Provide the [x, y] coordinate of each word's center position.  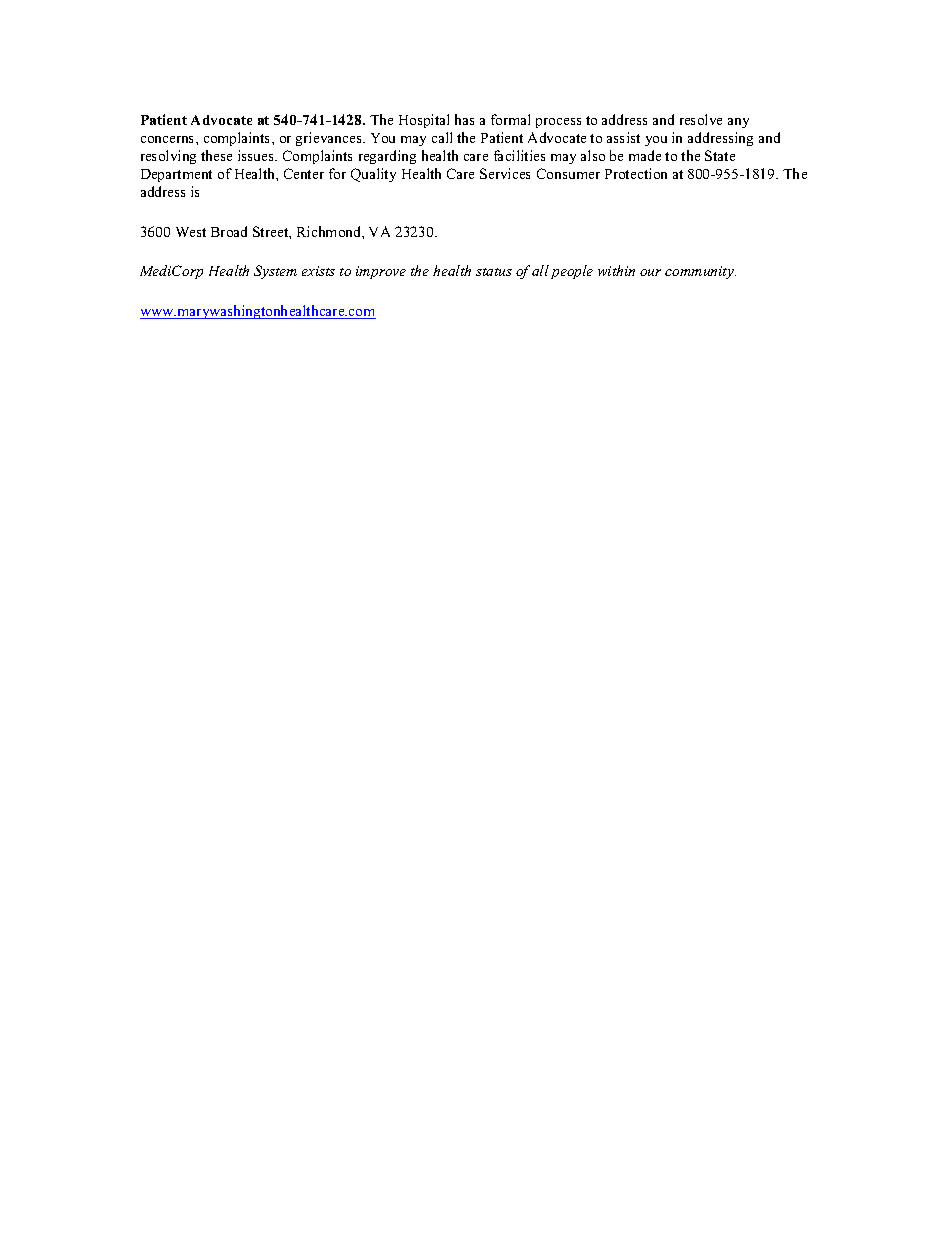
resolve [701, 119]
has [464, 119]
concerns [169, 139]
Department [176, 175]
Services [505, 173]
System [275, 272]
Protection [636, 173]
